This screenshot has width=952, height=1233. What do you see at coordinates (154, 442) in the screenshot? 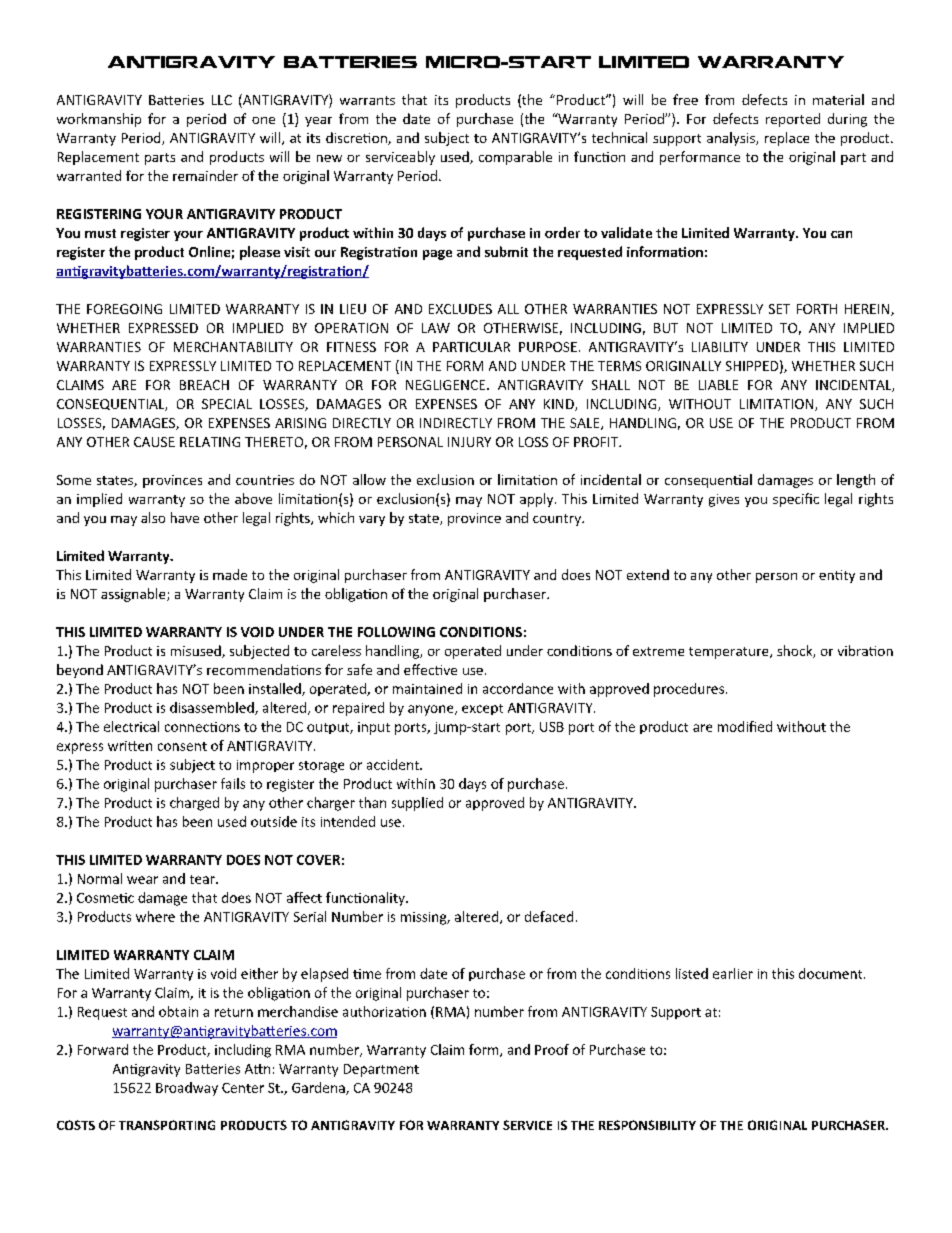
I see `CAUSE` at bounding box center [154, 442].
